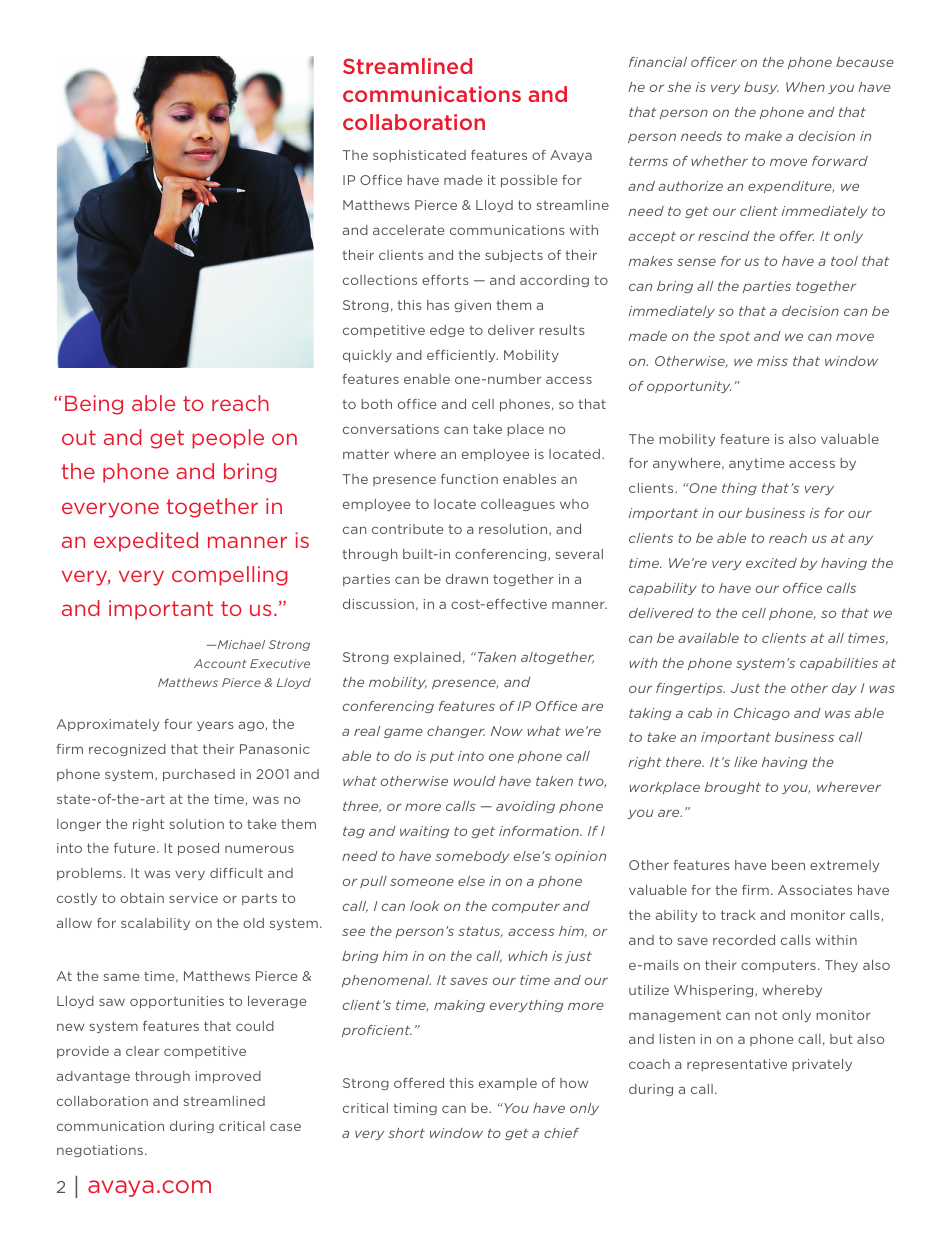 This image has width=952, height=1233. Describe the element at coordinates (142, 898) in the image. I see `obtain` at that location.
